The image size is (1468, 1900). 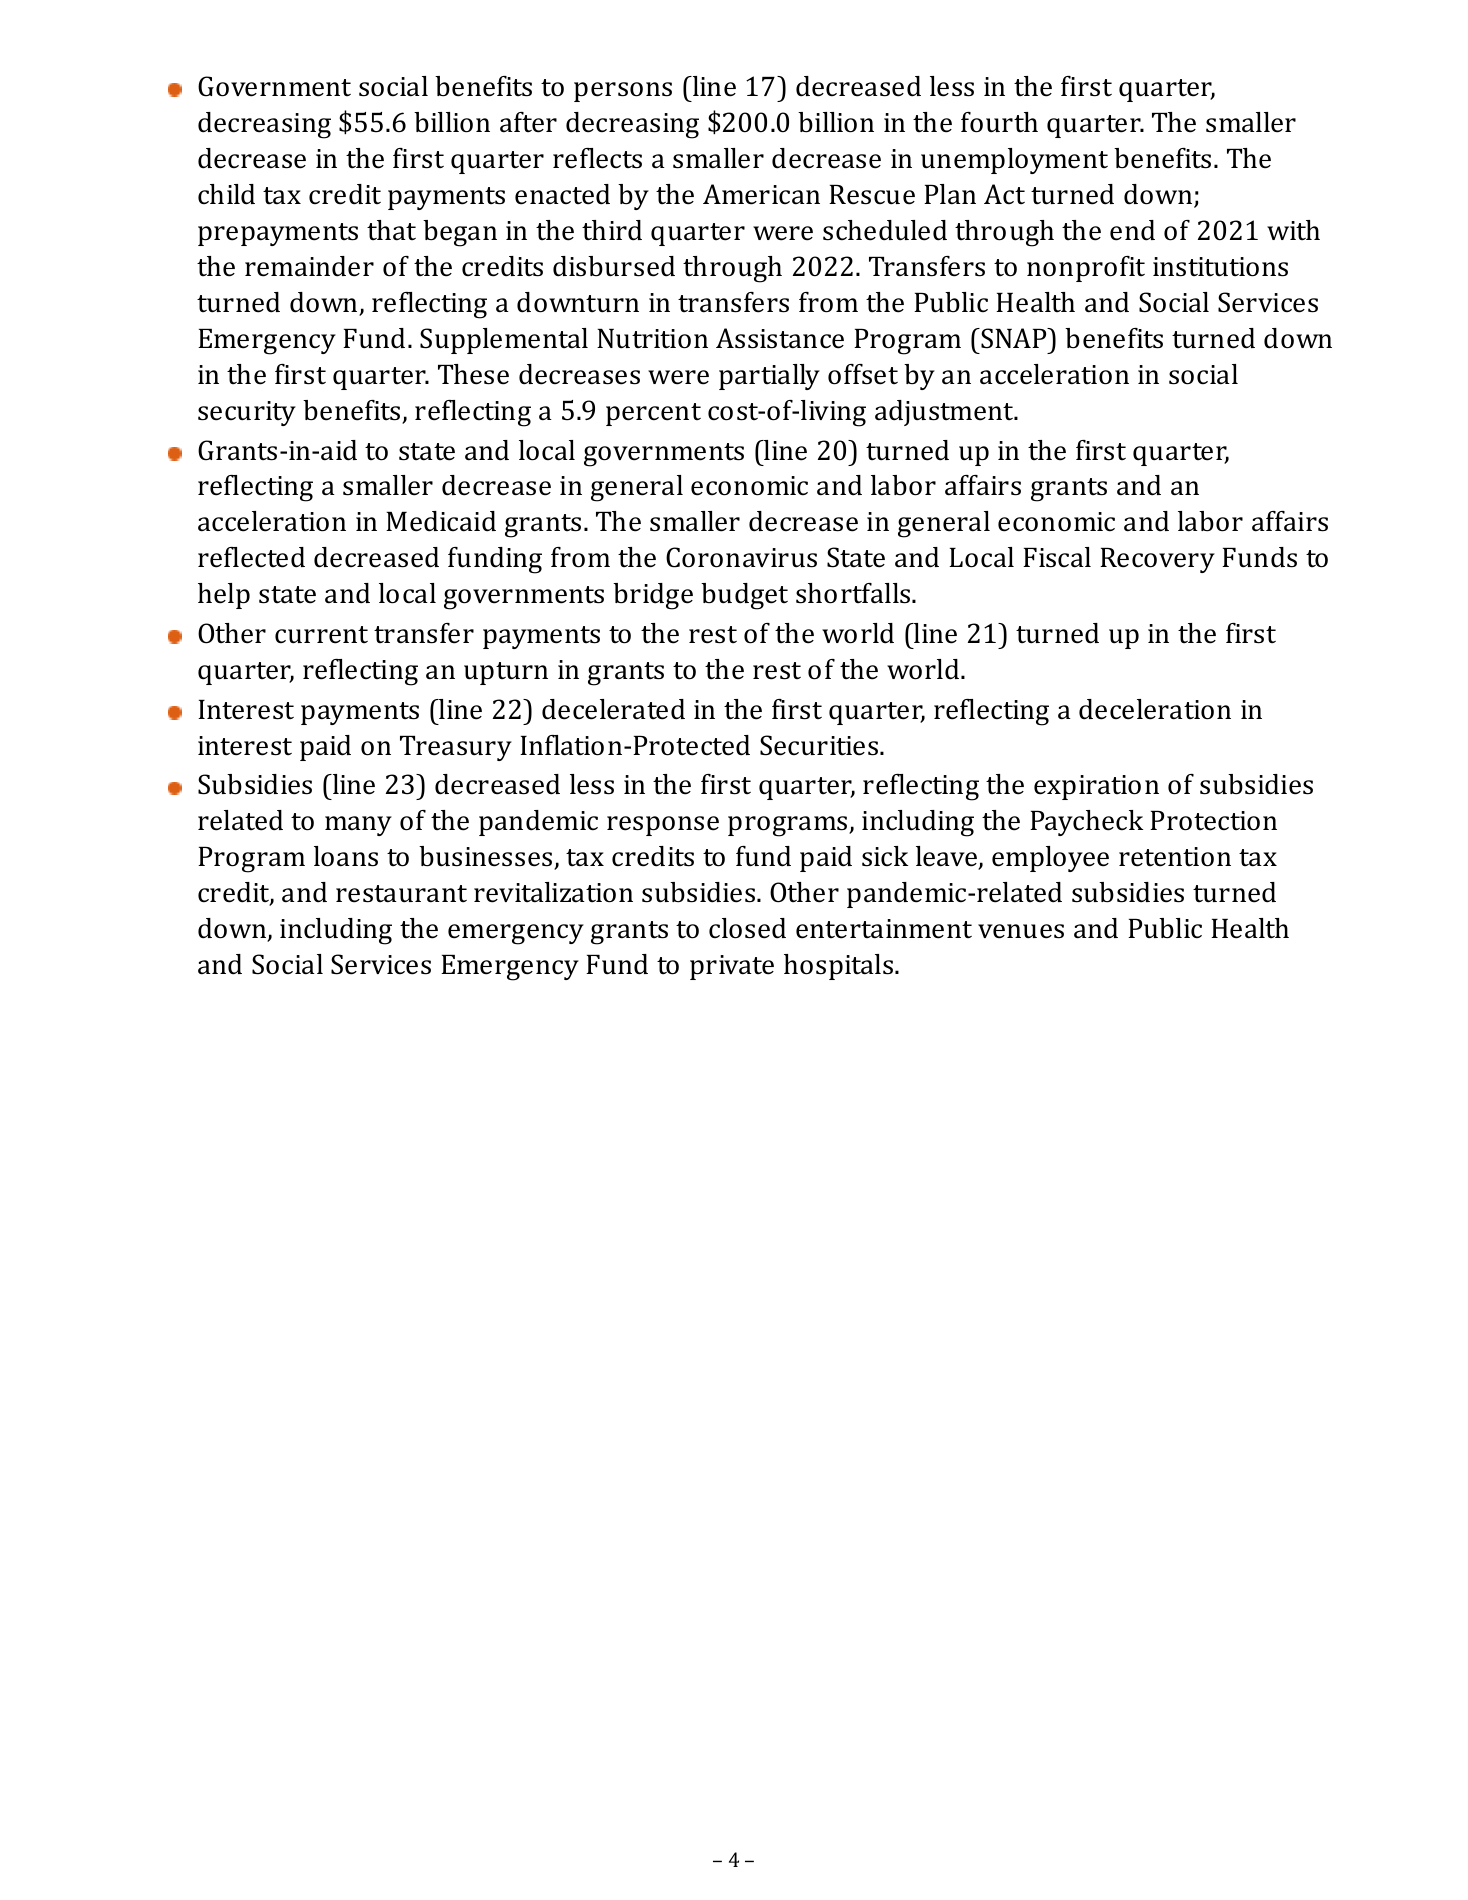 What do you see at coordinates (999, 122) in the document?
I see `fourth` at bounding box center [999, 122].
